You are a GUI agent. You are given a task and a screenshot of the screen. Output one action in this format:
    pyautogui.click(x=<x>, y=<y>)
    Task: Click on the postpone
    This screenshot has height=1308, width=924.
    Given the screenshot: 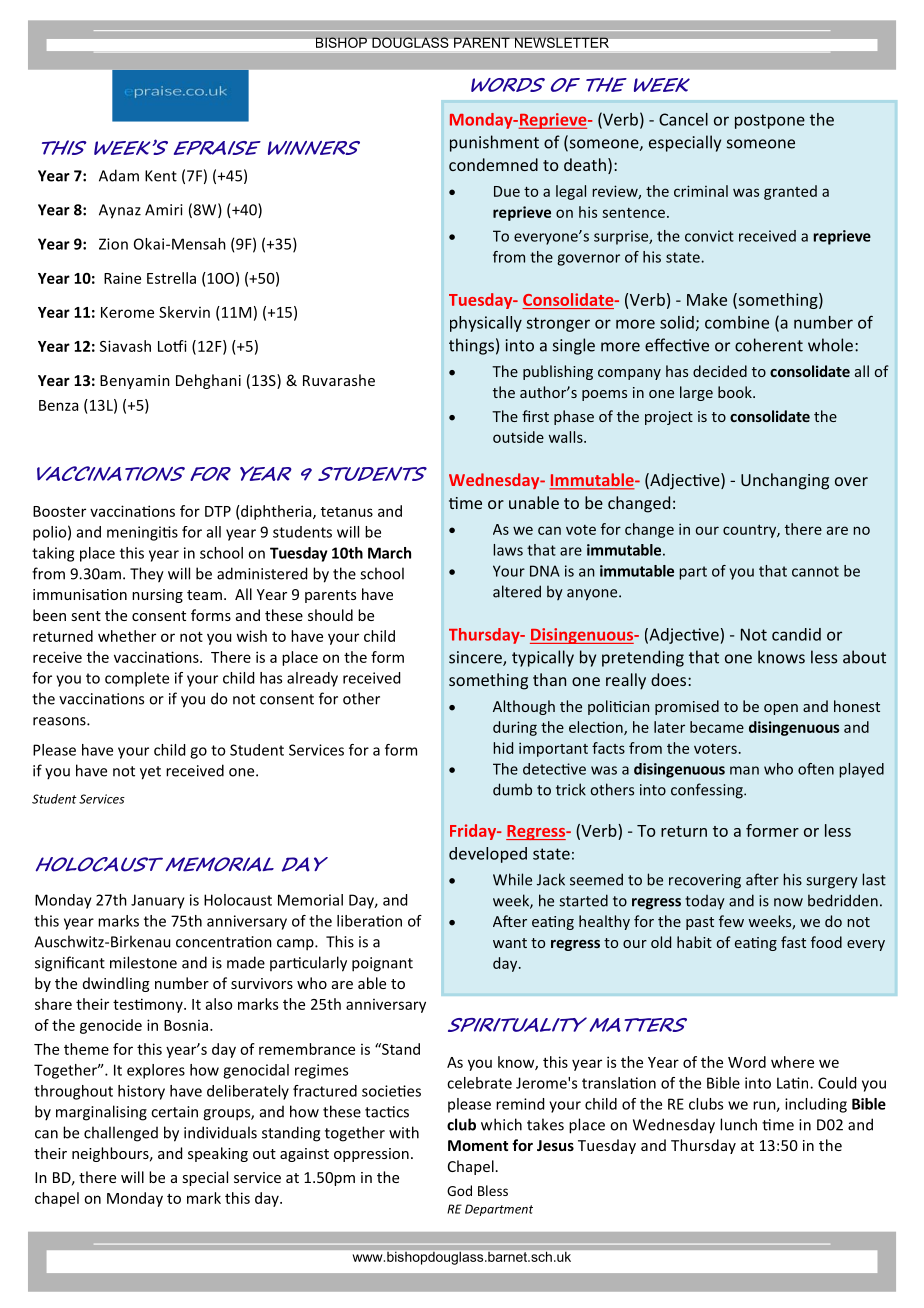 What is the action you would take?
    pyautogui.click(x=770, y=121)
